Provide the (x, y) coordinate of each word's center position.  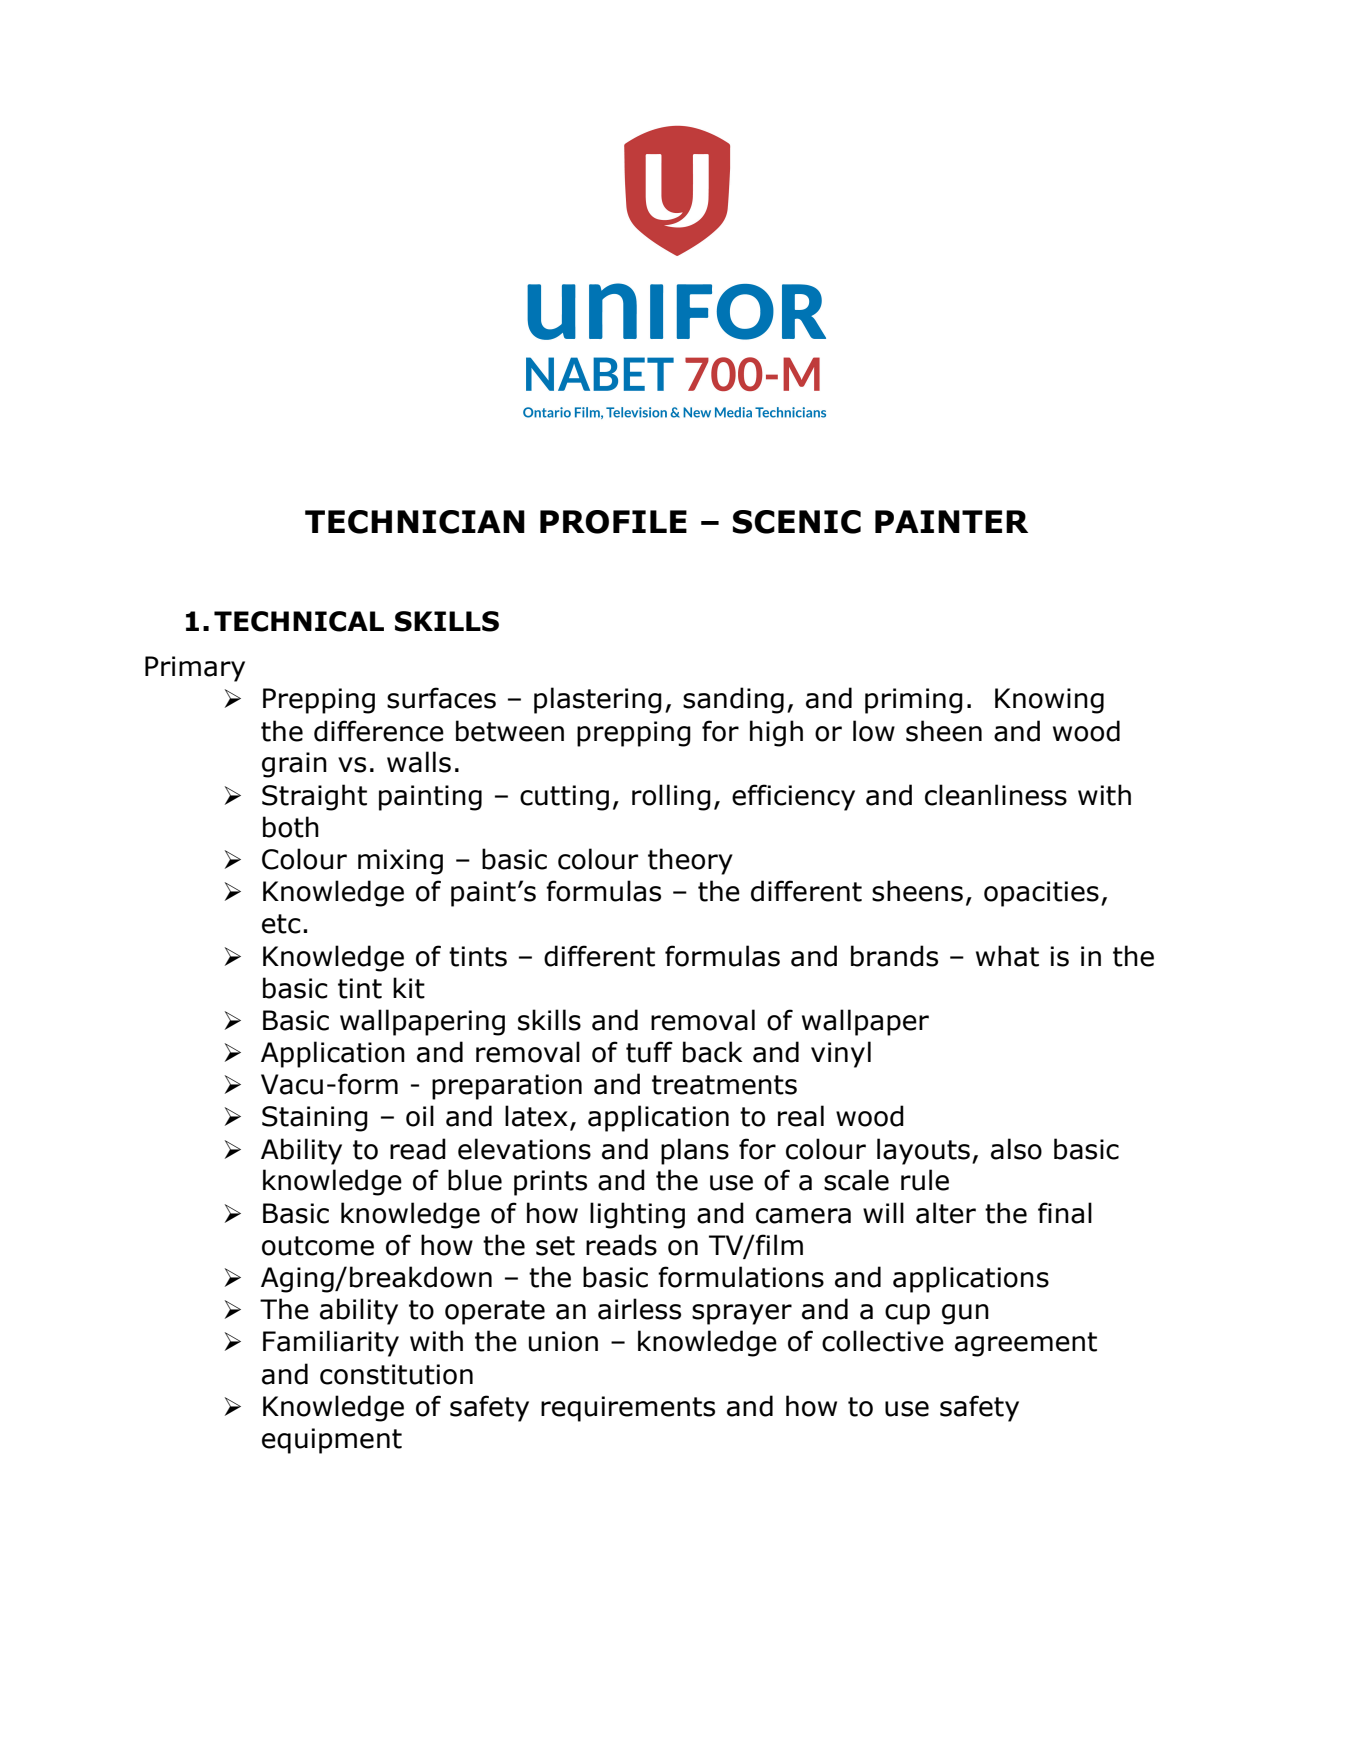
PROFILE (613, 522)
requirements (628, 1409)
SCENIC (797, 522)
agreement (1026, 1344)
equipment (332, 1441)
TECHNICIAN (415, 522)
